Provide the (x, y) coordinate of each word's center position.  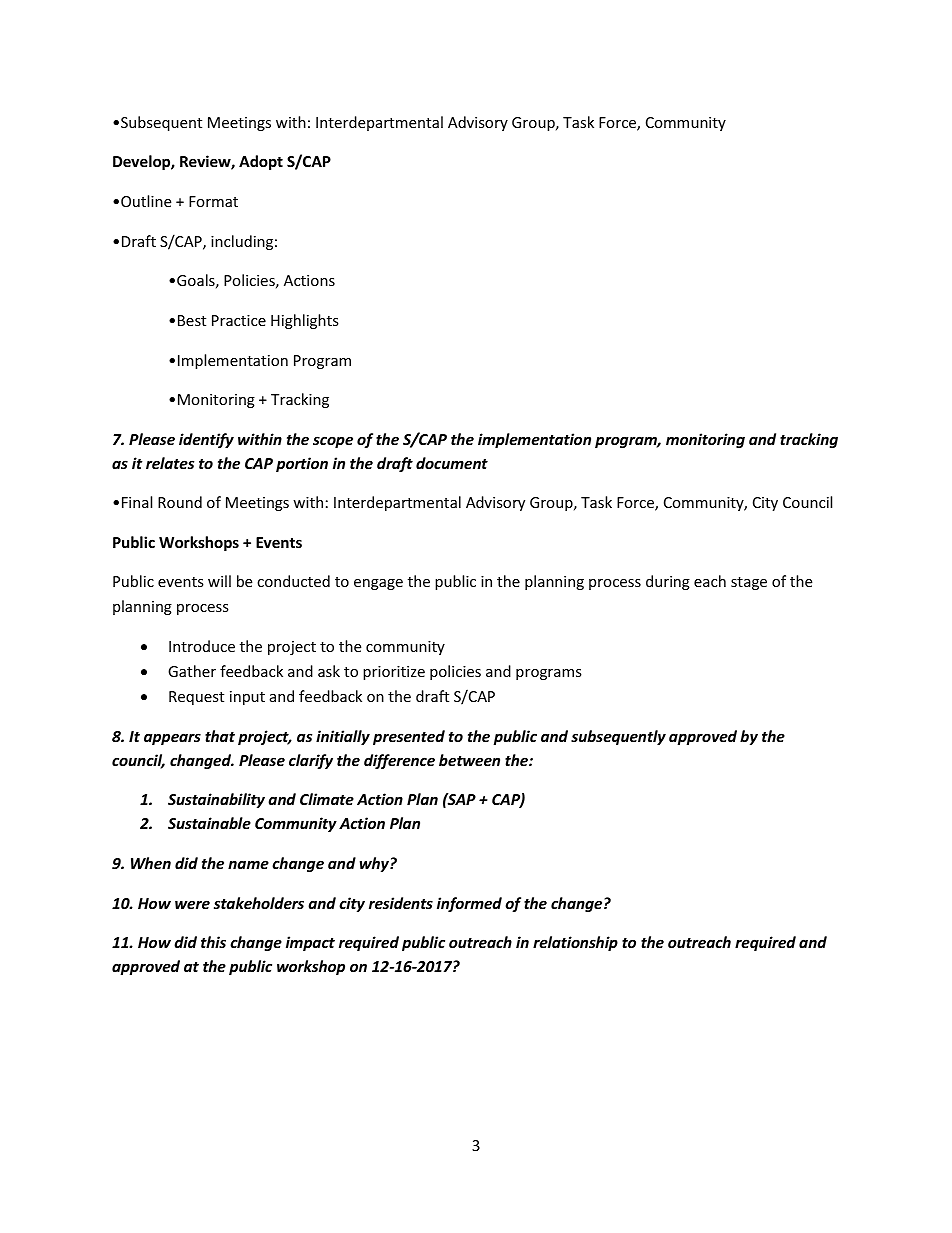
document (452, 463)
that (220, 736)
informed (469, 904)
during (668, 582)
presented (409, 737)
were (192, 904)
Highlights (305, 321)
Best (192, 320)
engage (378, 584)
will (219, 581)
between (469, 760)
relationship (575, 943)
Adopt (261, 162)
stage (749, 583)
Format (213, 201)
